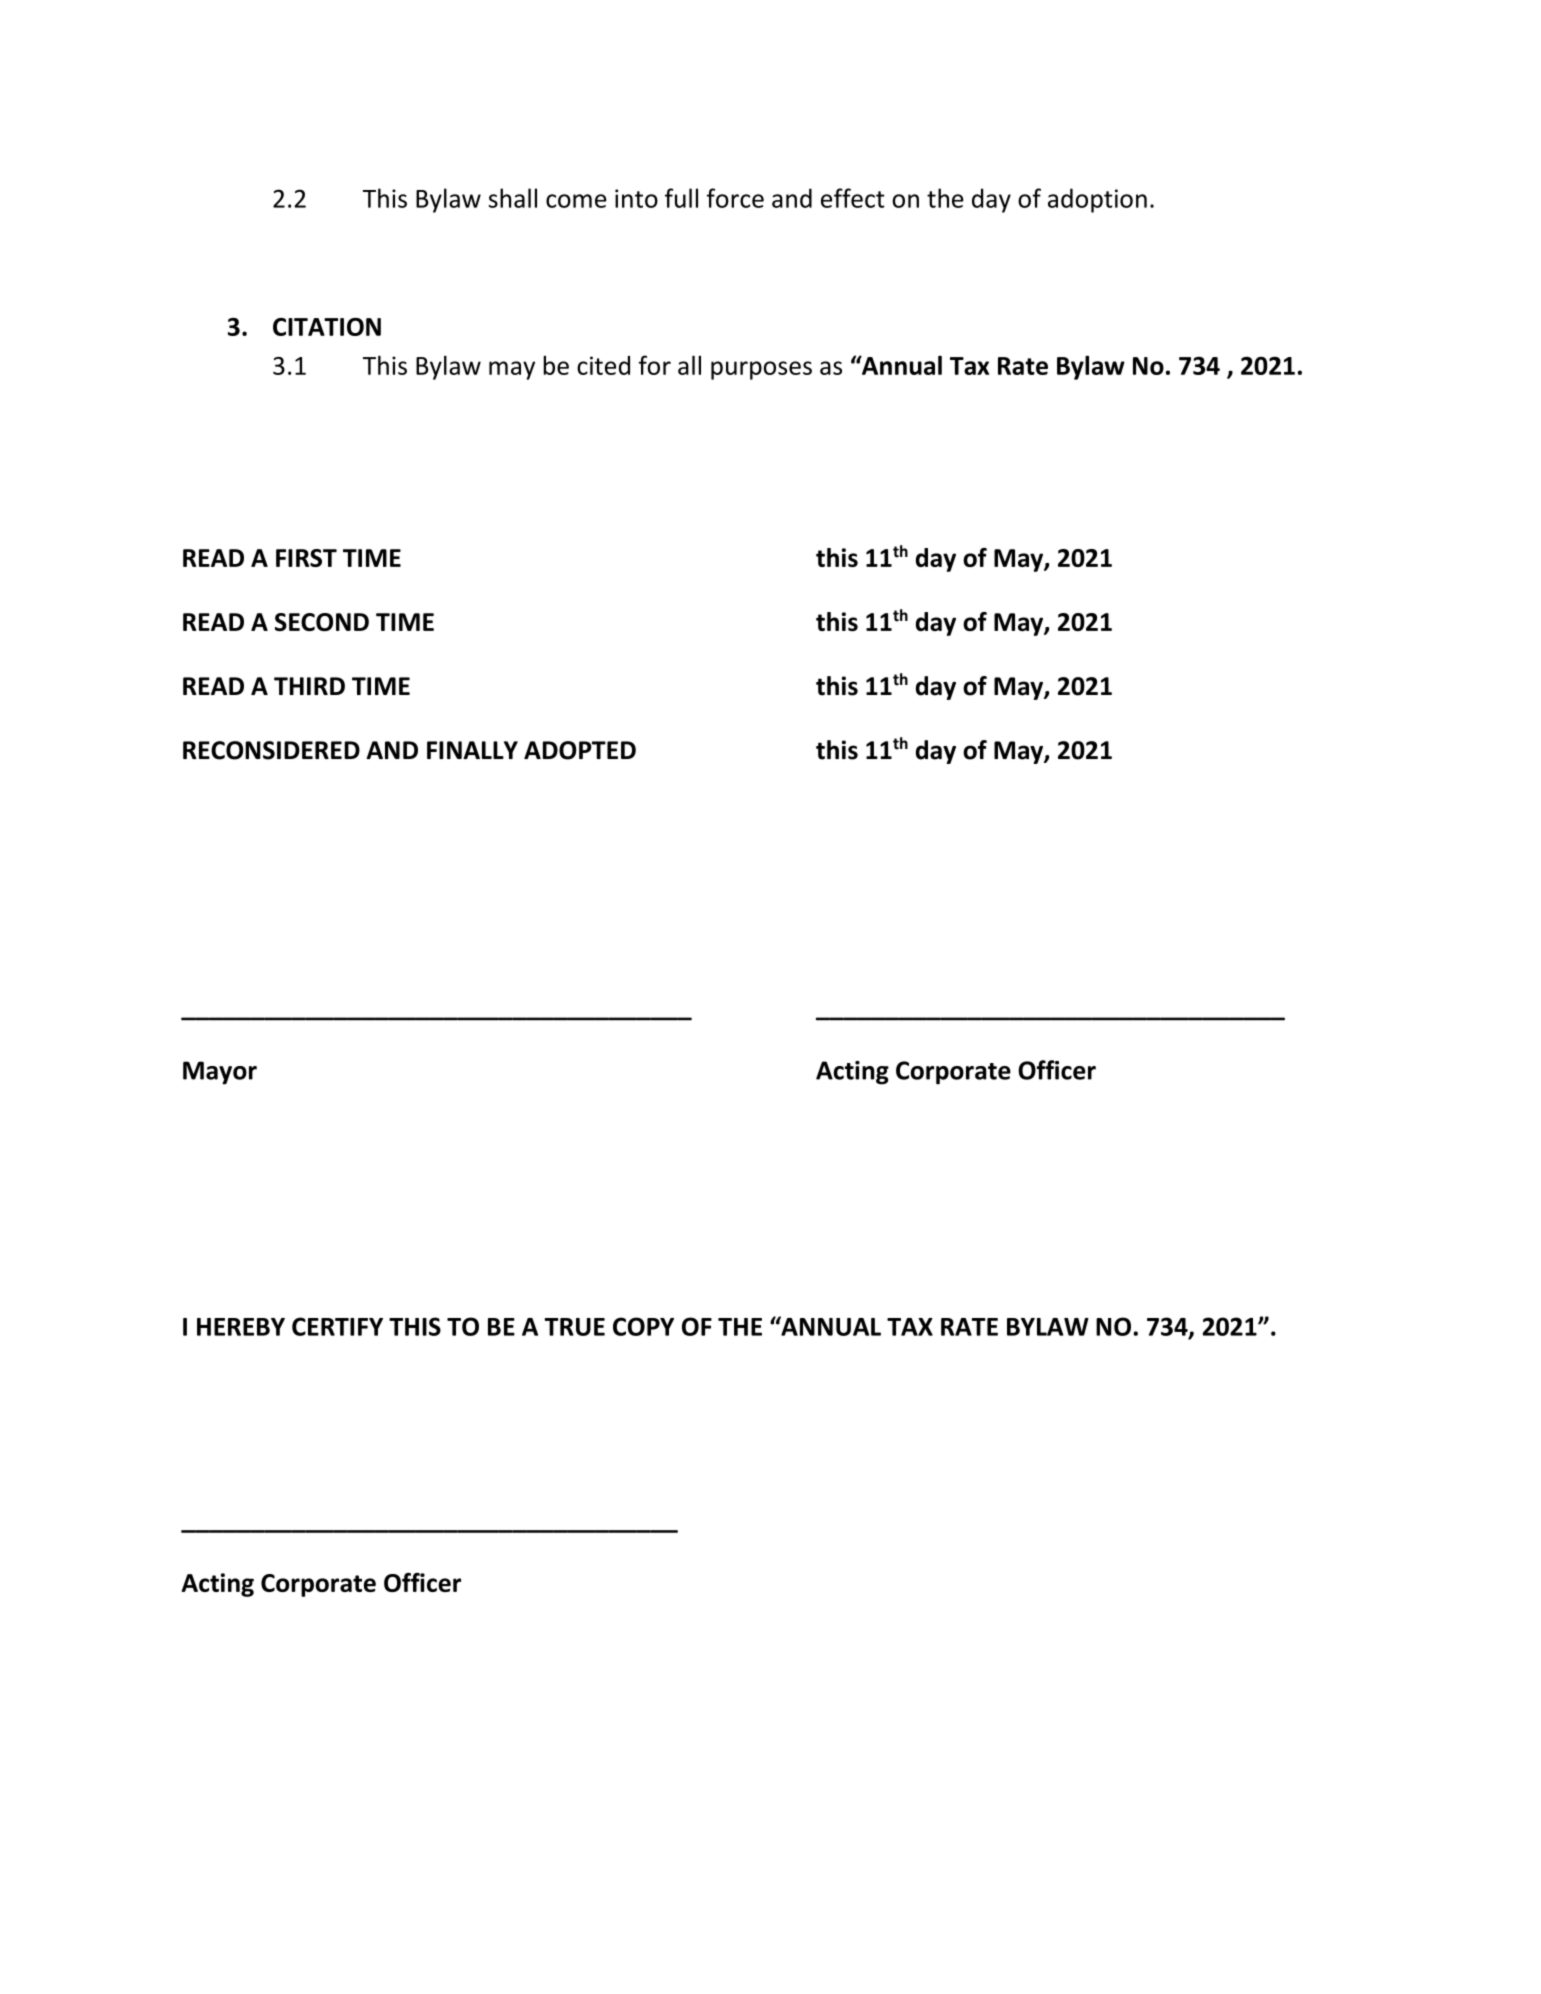 This screenshot has width=1541, height=1994. Describe the element at coordinates (337, 1326) in the screenshot. I see `CERTIFY` at that location.
